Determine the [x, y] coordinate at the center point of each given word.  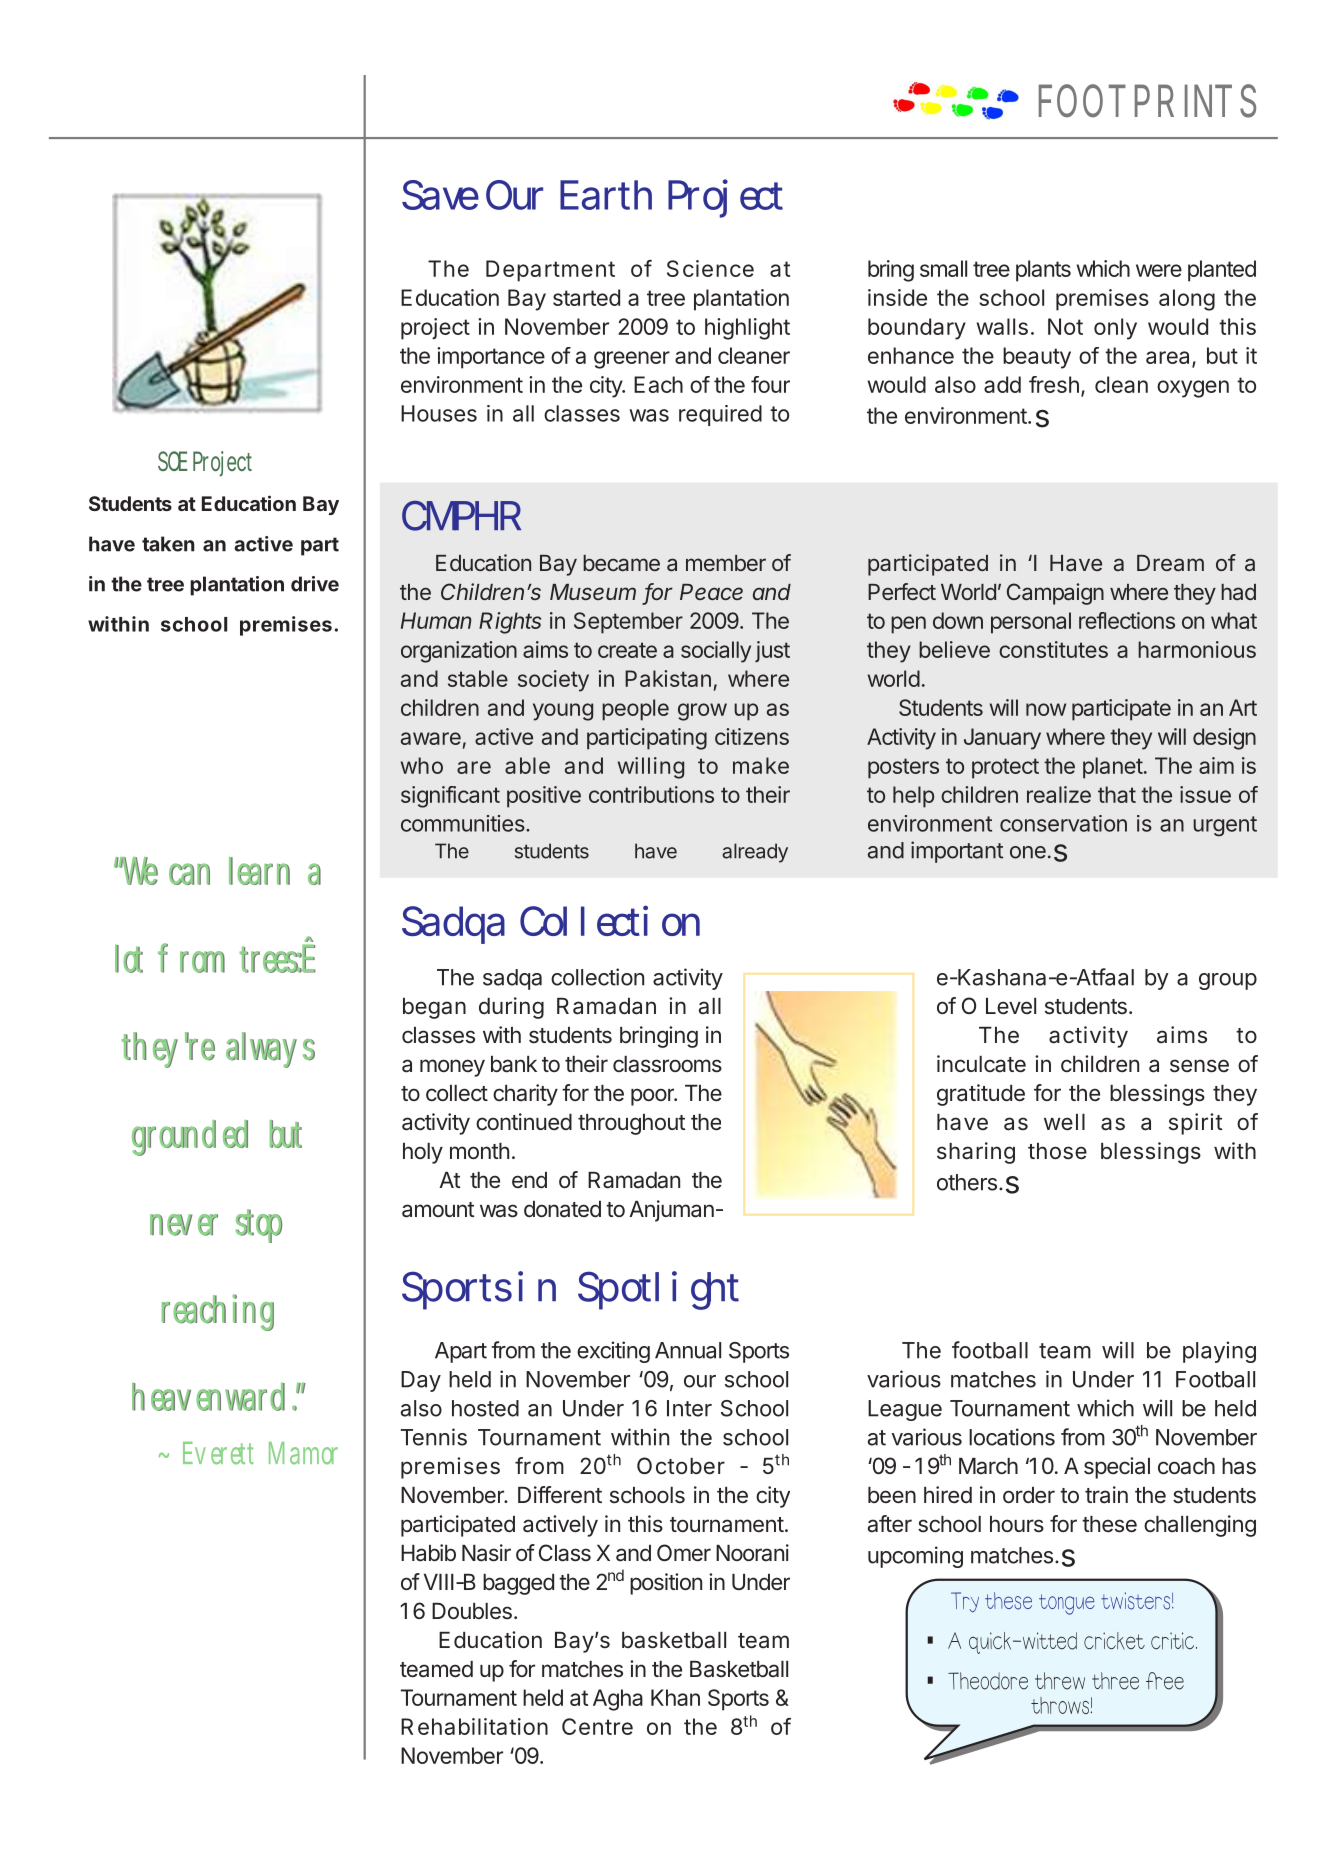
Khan [675, 1697]
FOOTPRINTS [1147, 101]
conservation [1063, 823]
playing [1219, 1352]
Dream [1170, 563]
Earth [606, 195]
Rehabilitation [474, 1726]
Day [421, 1381]
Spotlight [658, 1290]
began [434, 1008]
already [755, 853]
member [726, 563]
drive [315, 584]
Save [440, 195]
